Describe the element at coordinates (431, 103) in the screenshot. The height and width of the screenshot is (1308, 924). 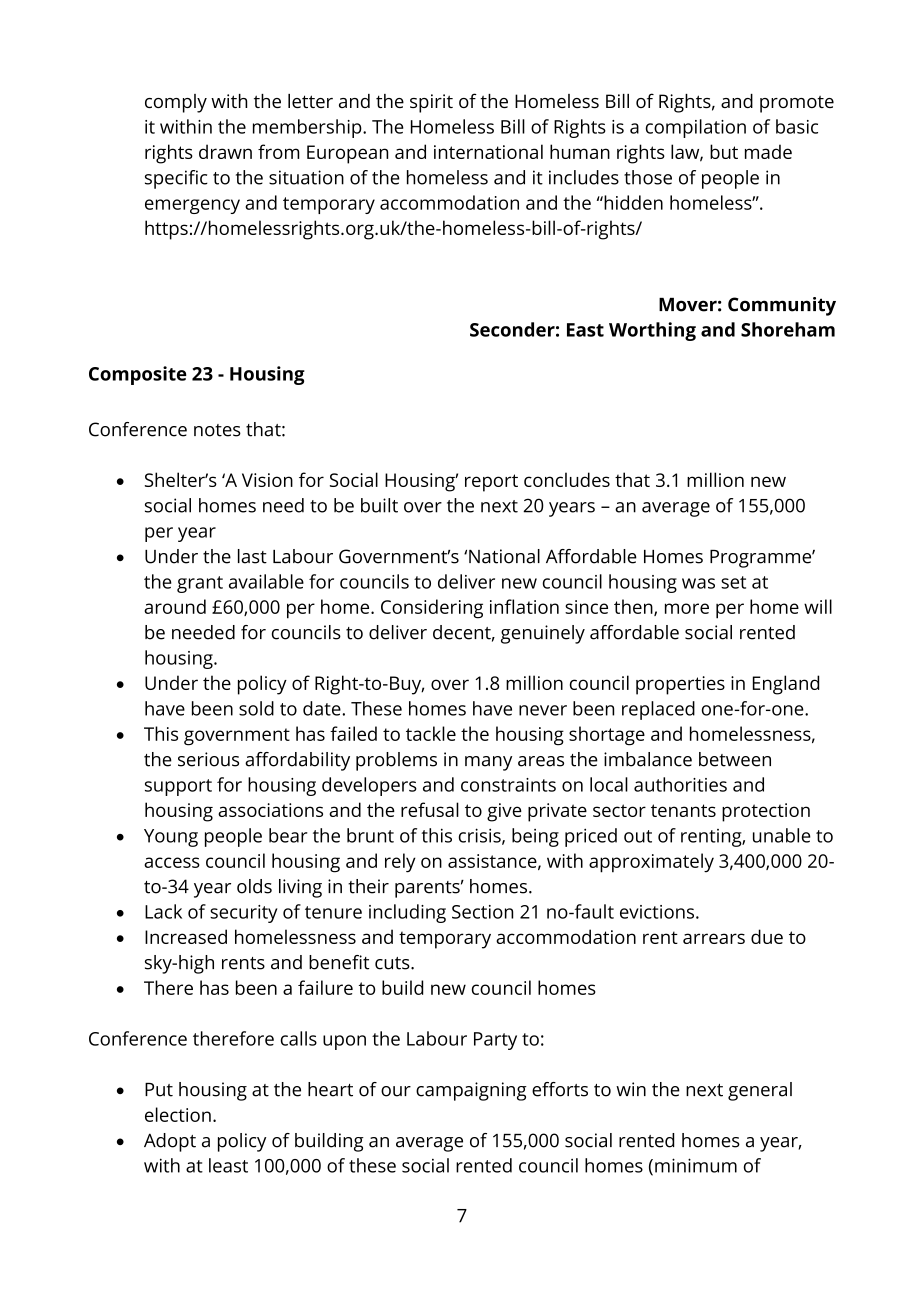
I see `spirit` at that location.
